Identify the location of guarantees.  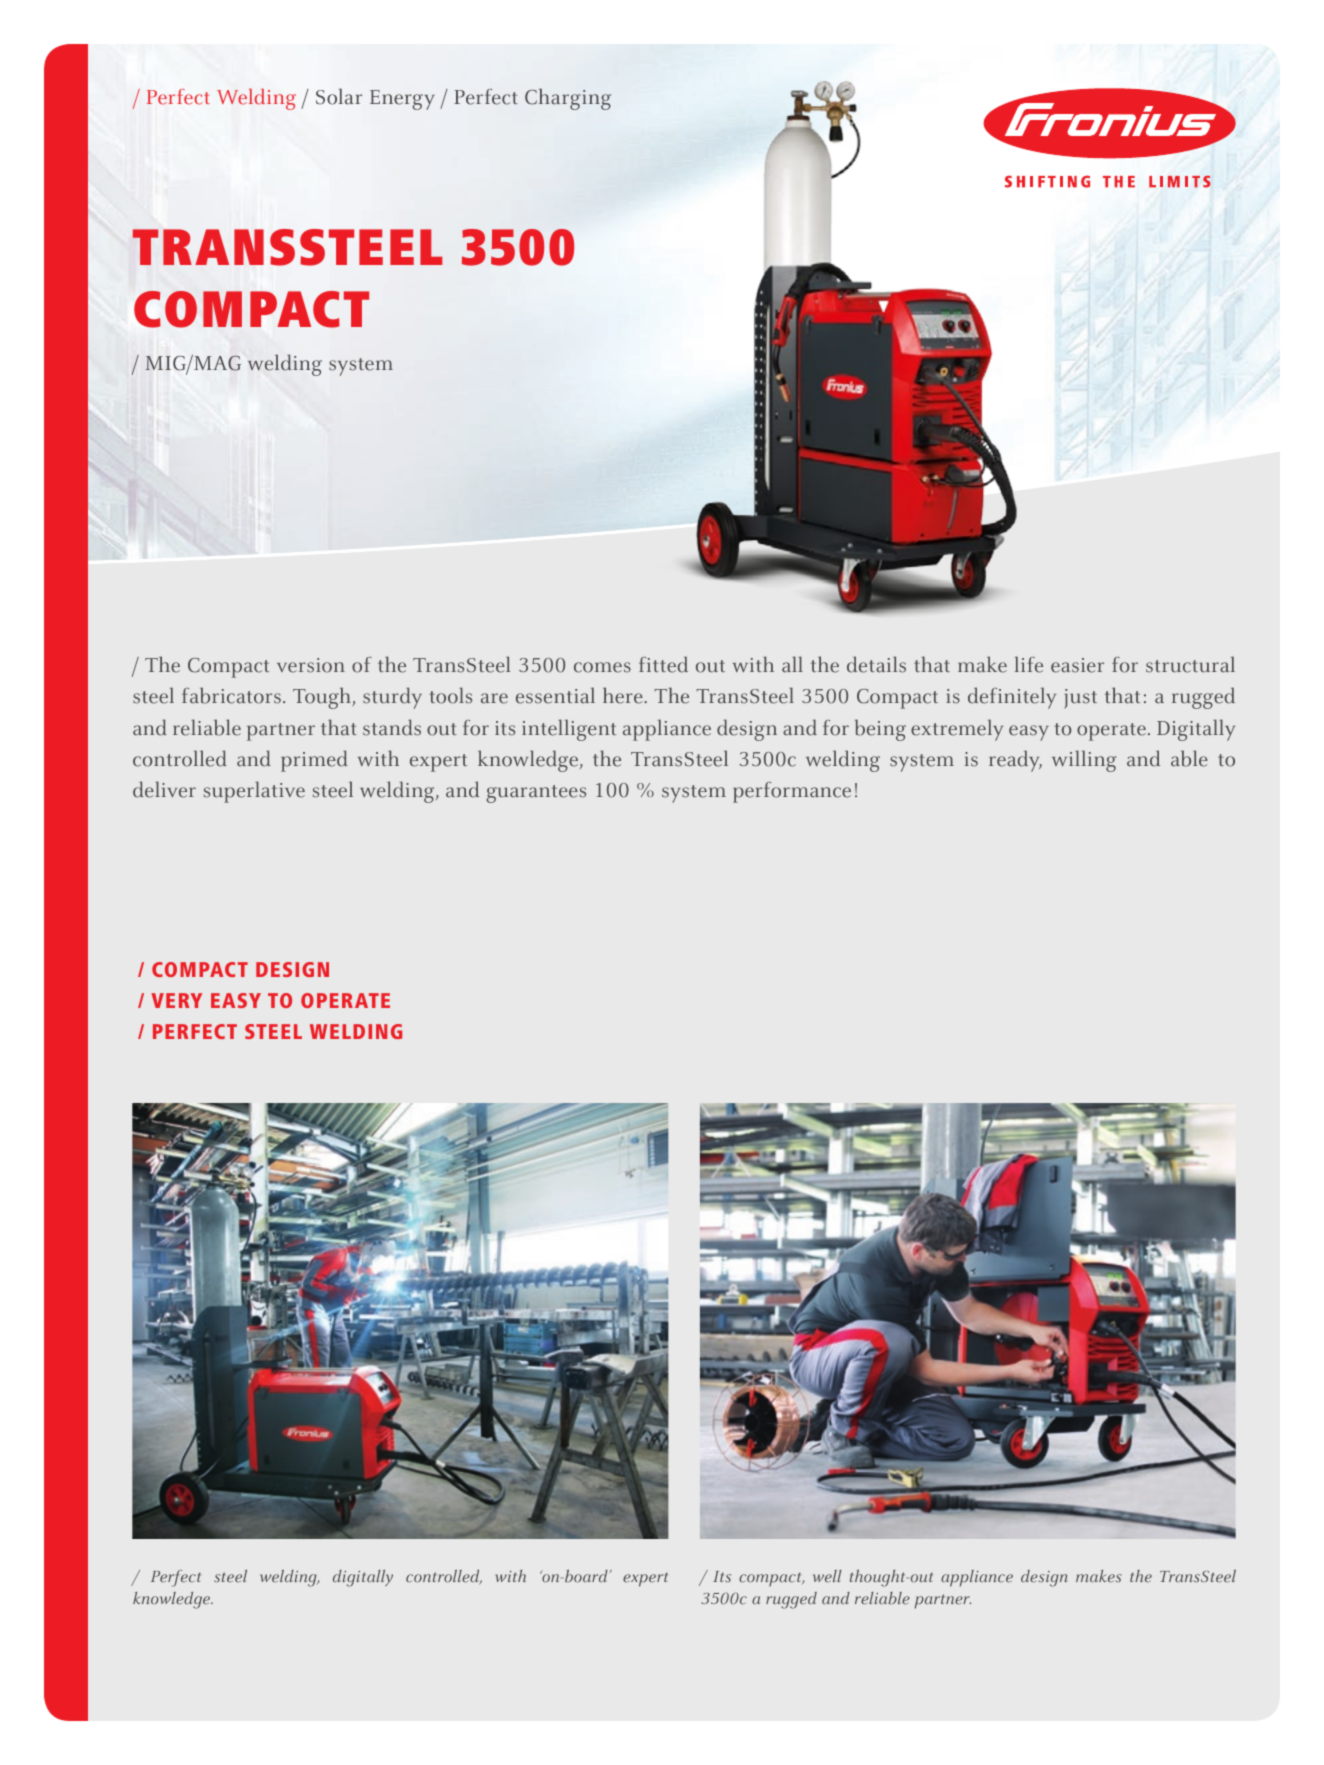
(536, 794).
